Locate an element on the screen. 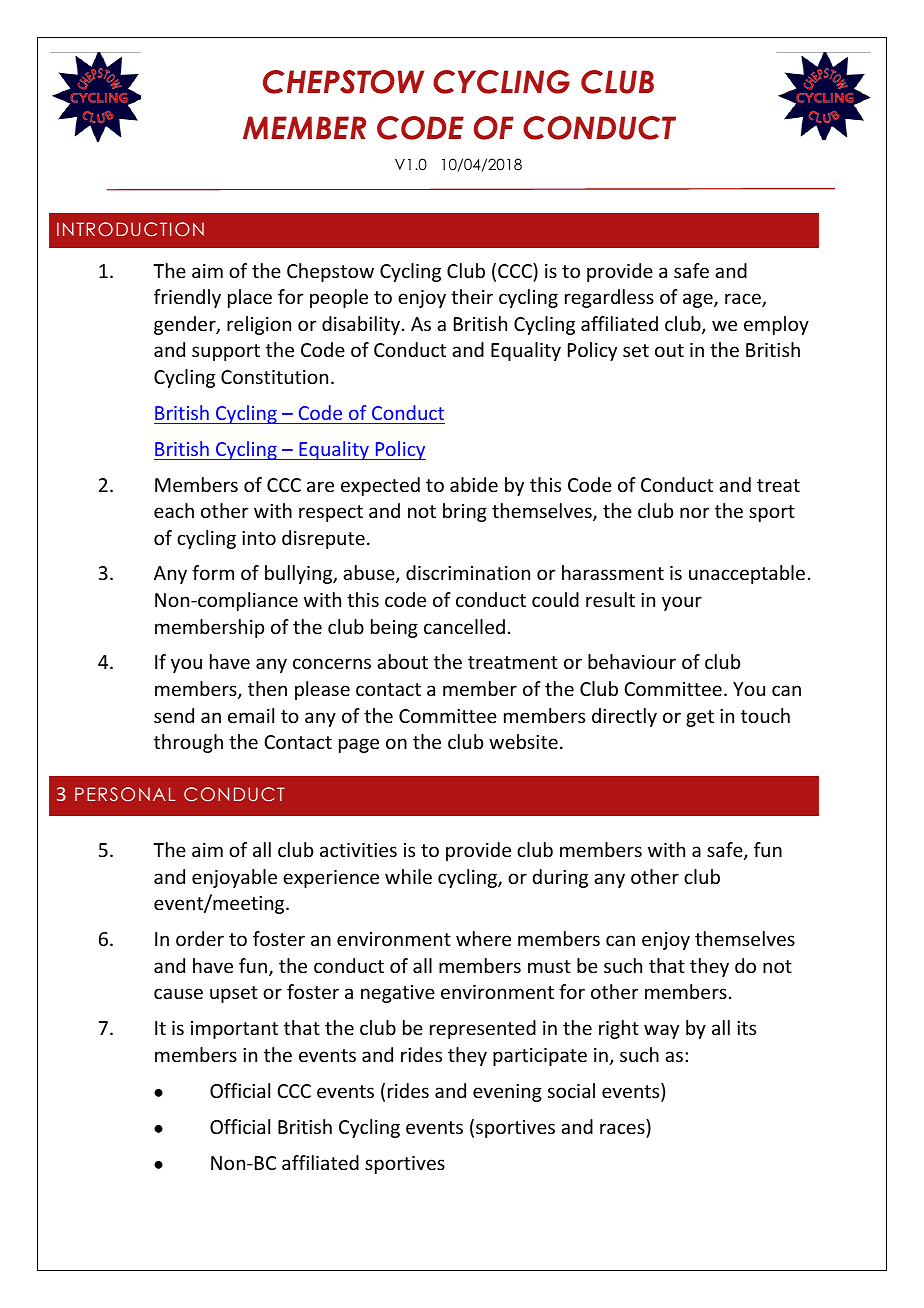  behaviour is located at coordinates (632, 661).
